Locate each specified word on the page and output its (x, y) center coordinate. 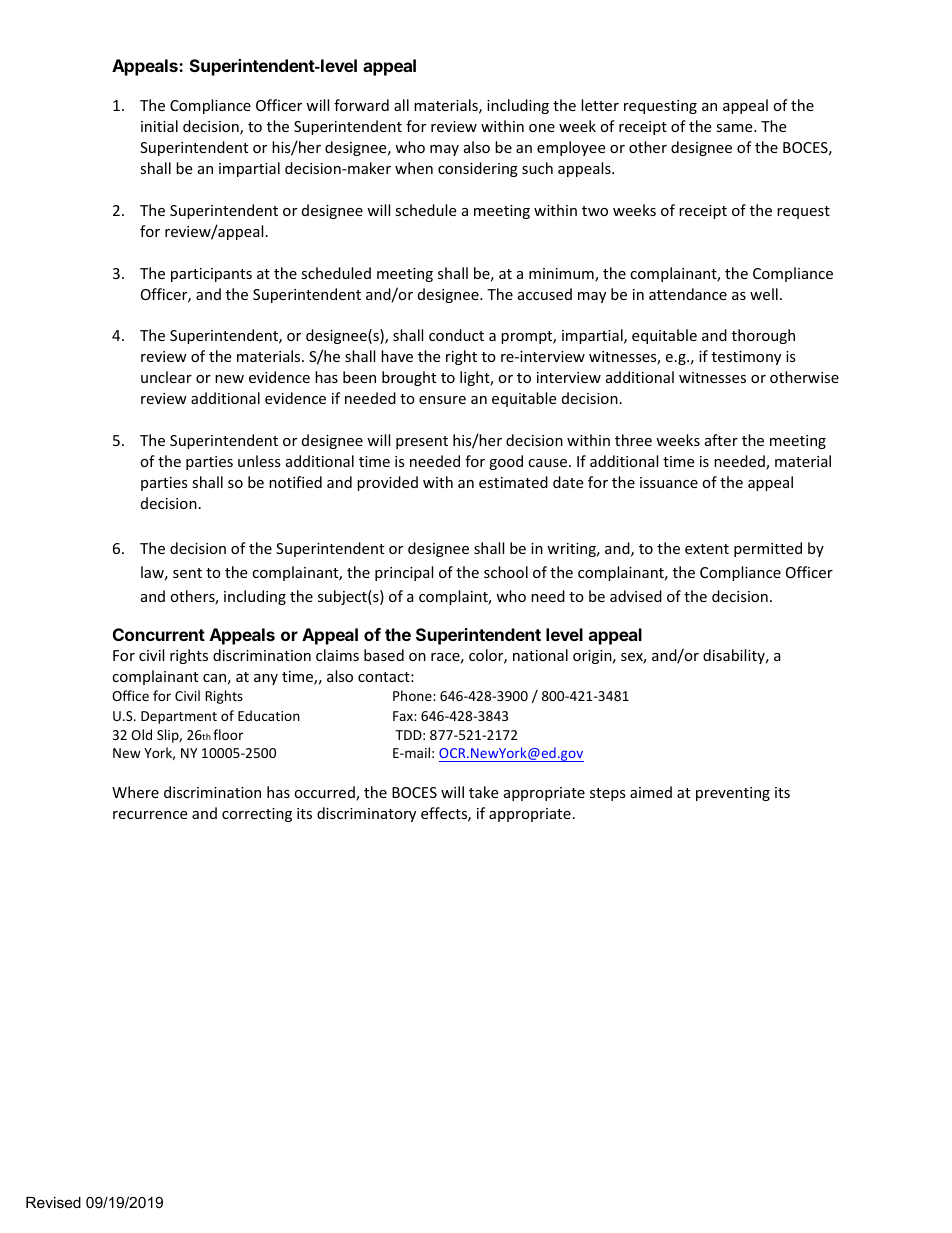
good (506, 462)
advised (636, 596)
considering (478, 169)
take (483, 792)
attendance (688, 294)
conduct (456, 335)
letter (600, 105)
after (721, 440)
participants (211, 275)
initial (159, 126)
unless (259, 461)
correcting (257, 815)
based (384, 655)
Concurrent (159, 634)
